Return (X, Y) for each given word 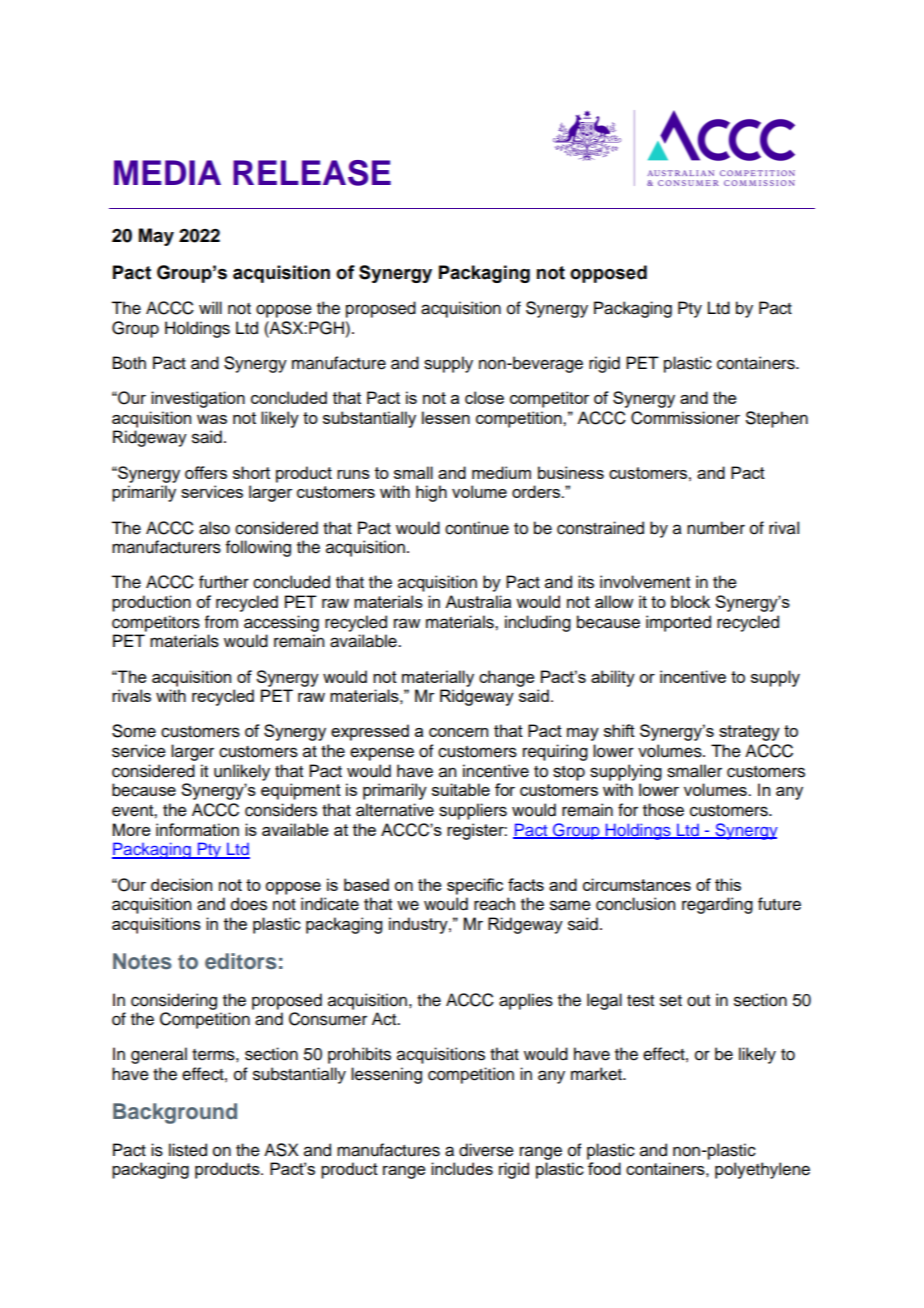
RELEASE (312, 173)
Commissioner (685, 418)
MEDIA (167, 172)
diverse (486, 1150)
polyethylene (762, 1170)
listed (188, 1150)
